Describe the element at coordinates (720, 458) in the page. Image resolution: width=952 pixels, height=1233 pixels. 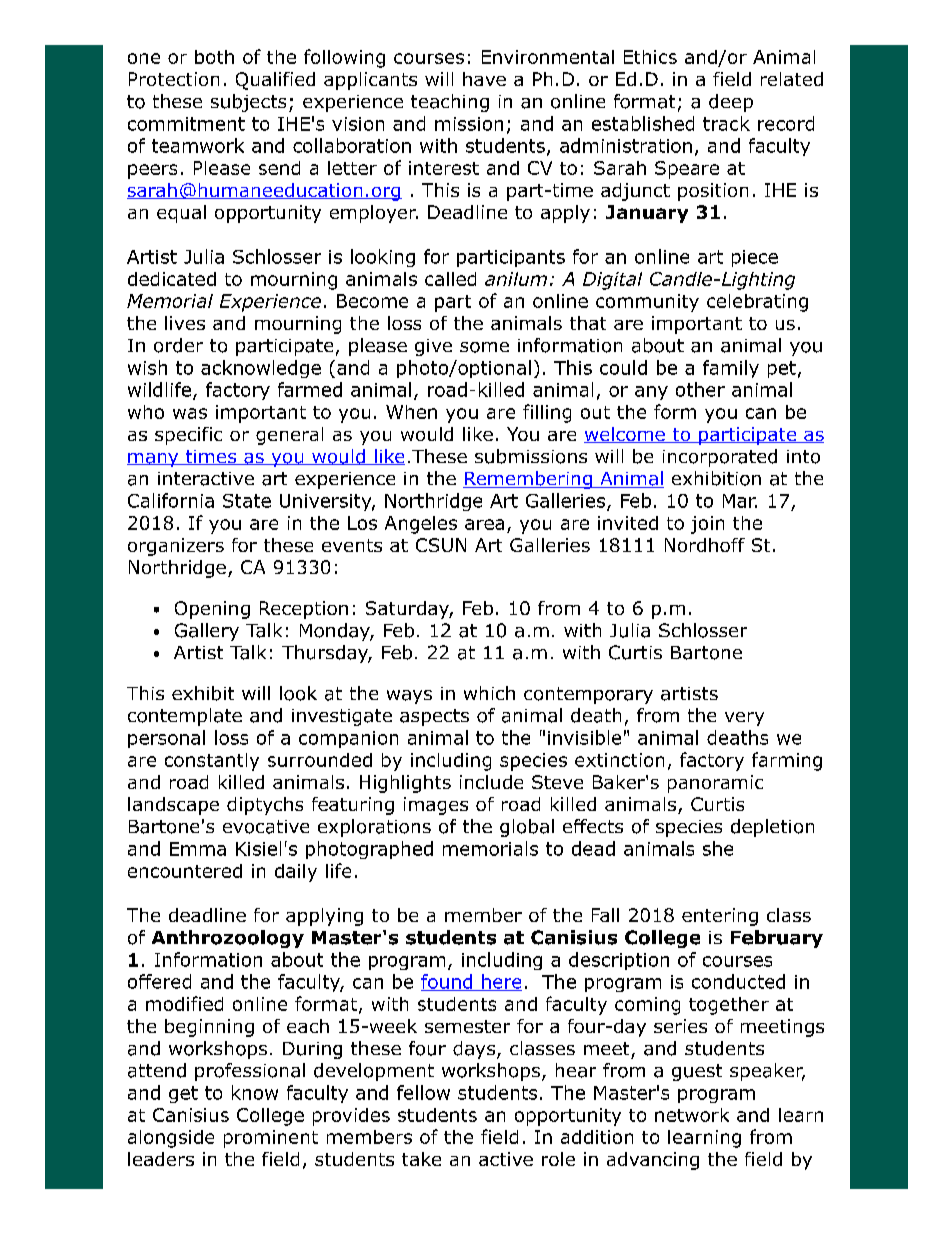
I see `incorporated` at that location.
